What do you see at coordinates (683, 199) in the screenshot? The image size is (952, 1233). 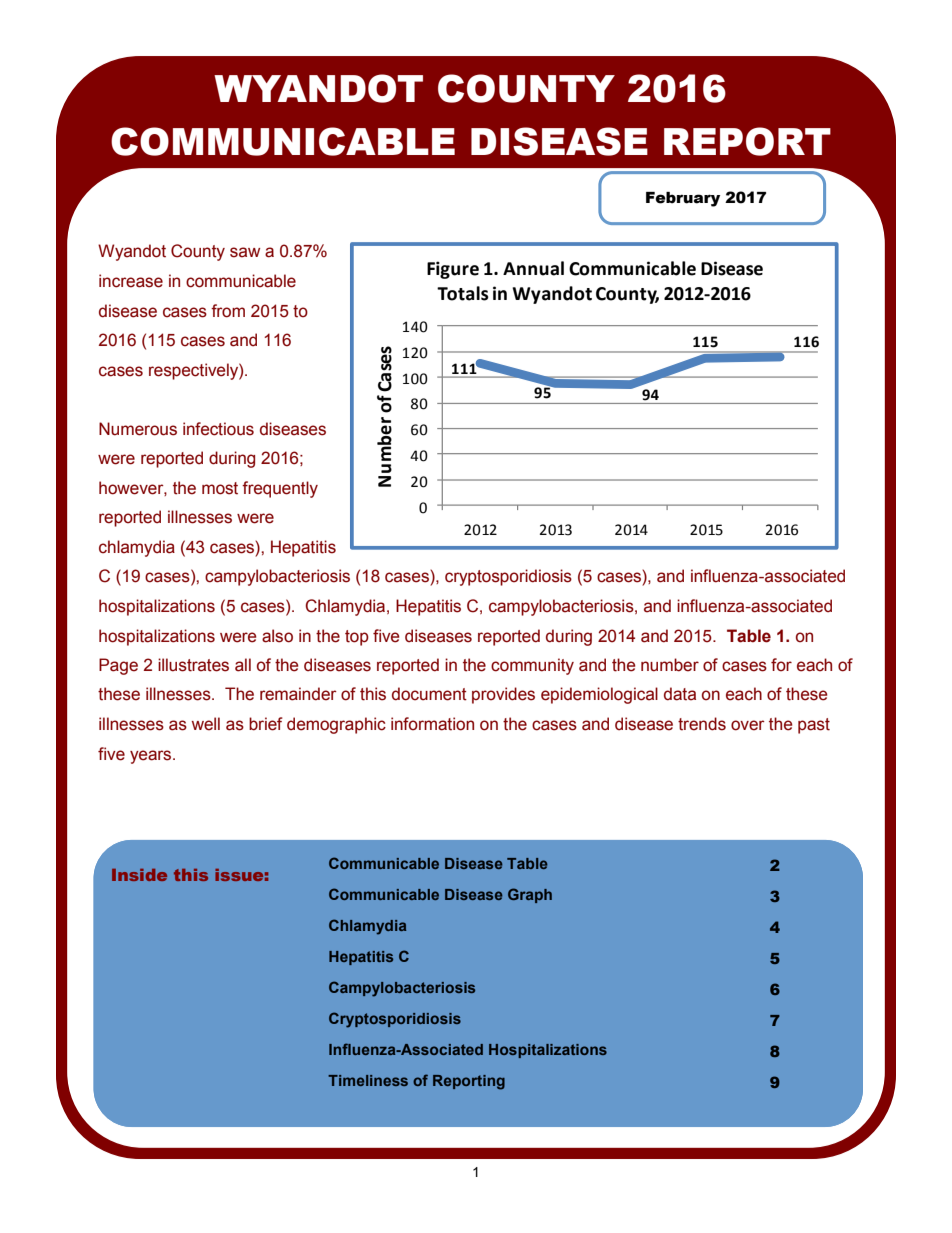 I see `February` at bounding box center [683, 199].
